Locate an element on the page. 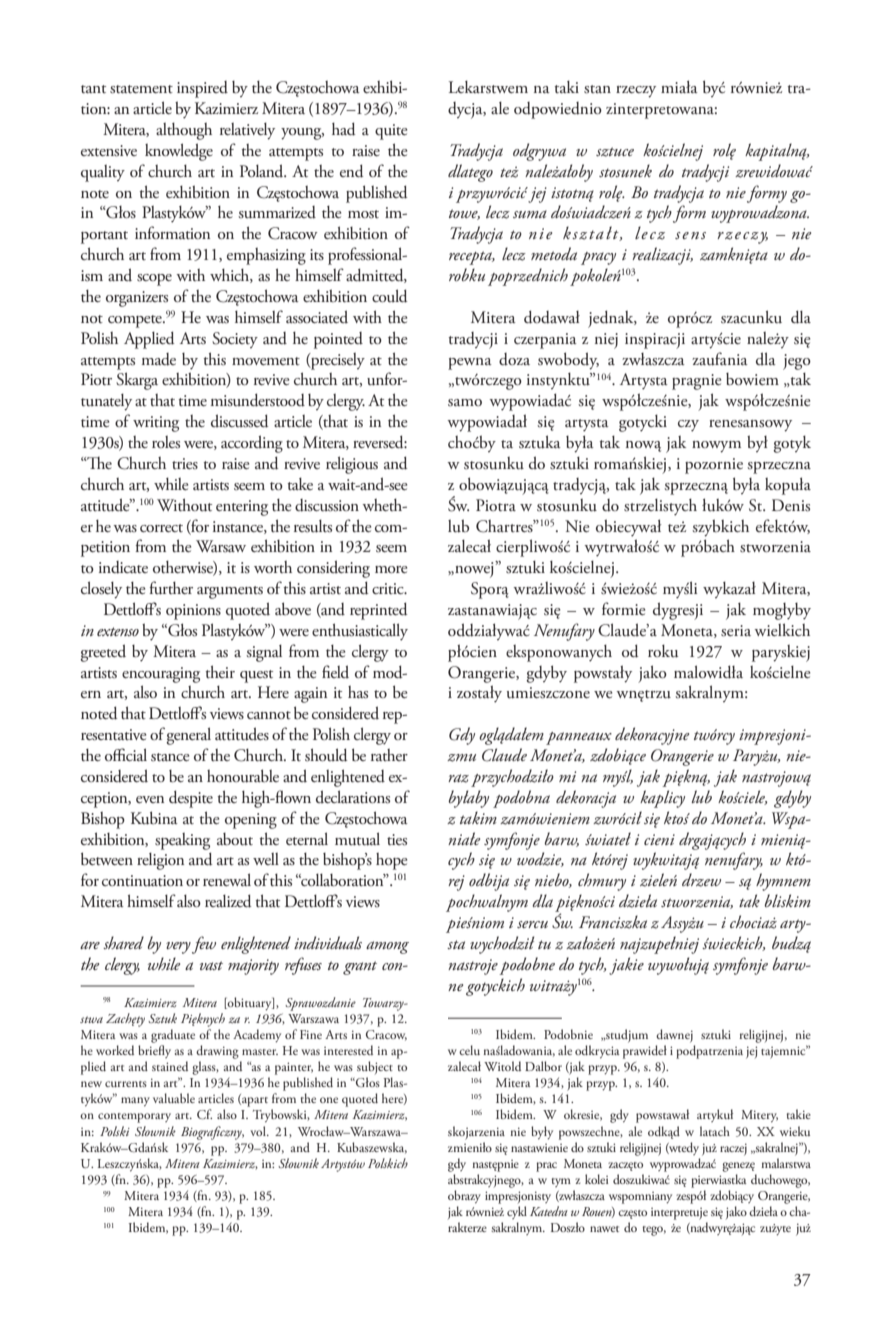 The image size is (896, 1322). quite is located at coordinates (391, 132).
